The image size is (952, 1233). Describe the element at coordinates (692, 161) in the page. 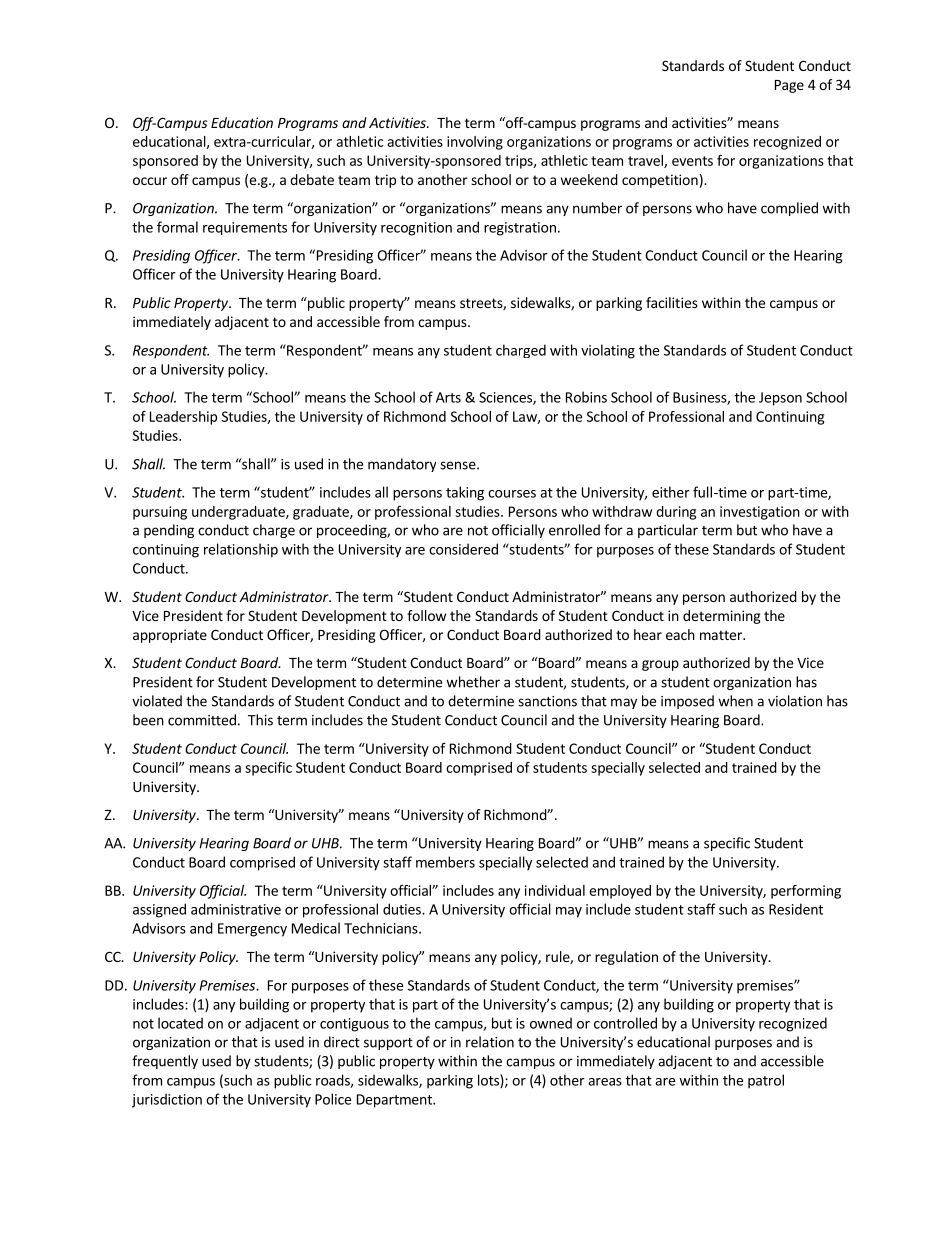

I see `events` at that location.
